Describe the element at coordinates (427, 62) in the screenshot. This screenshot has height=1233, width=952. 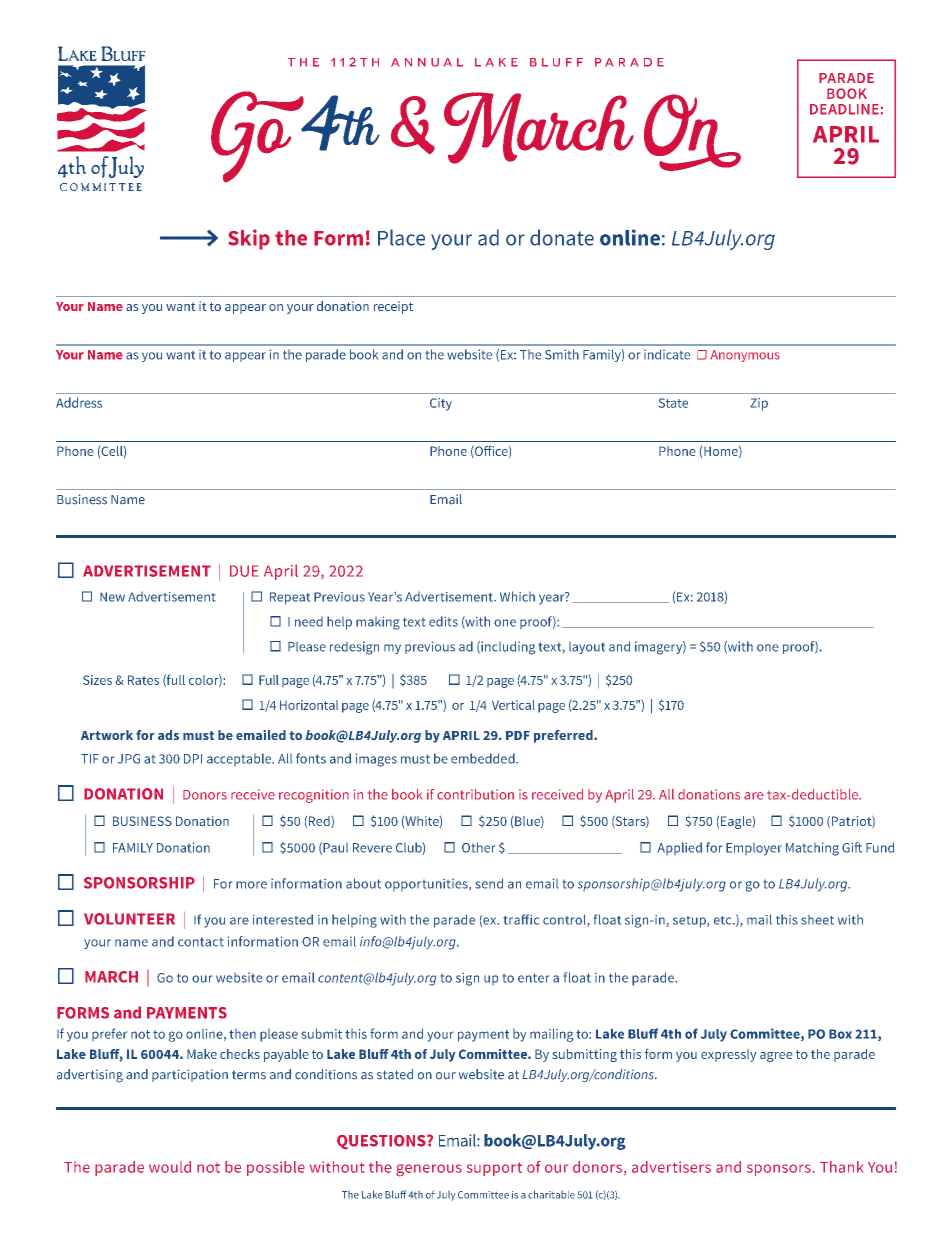
I see `ANNUAL` at that location.
